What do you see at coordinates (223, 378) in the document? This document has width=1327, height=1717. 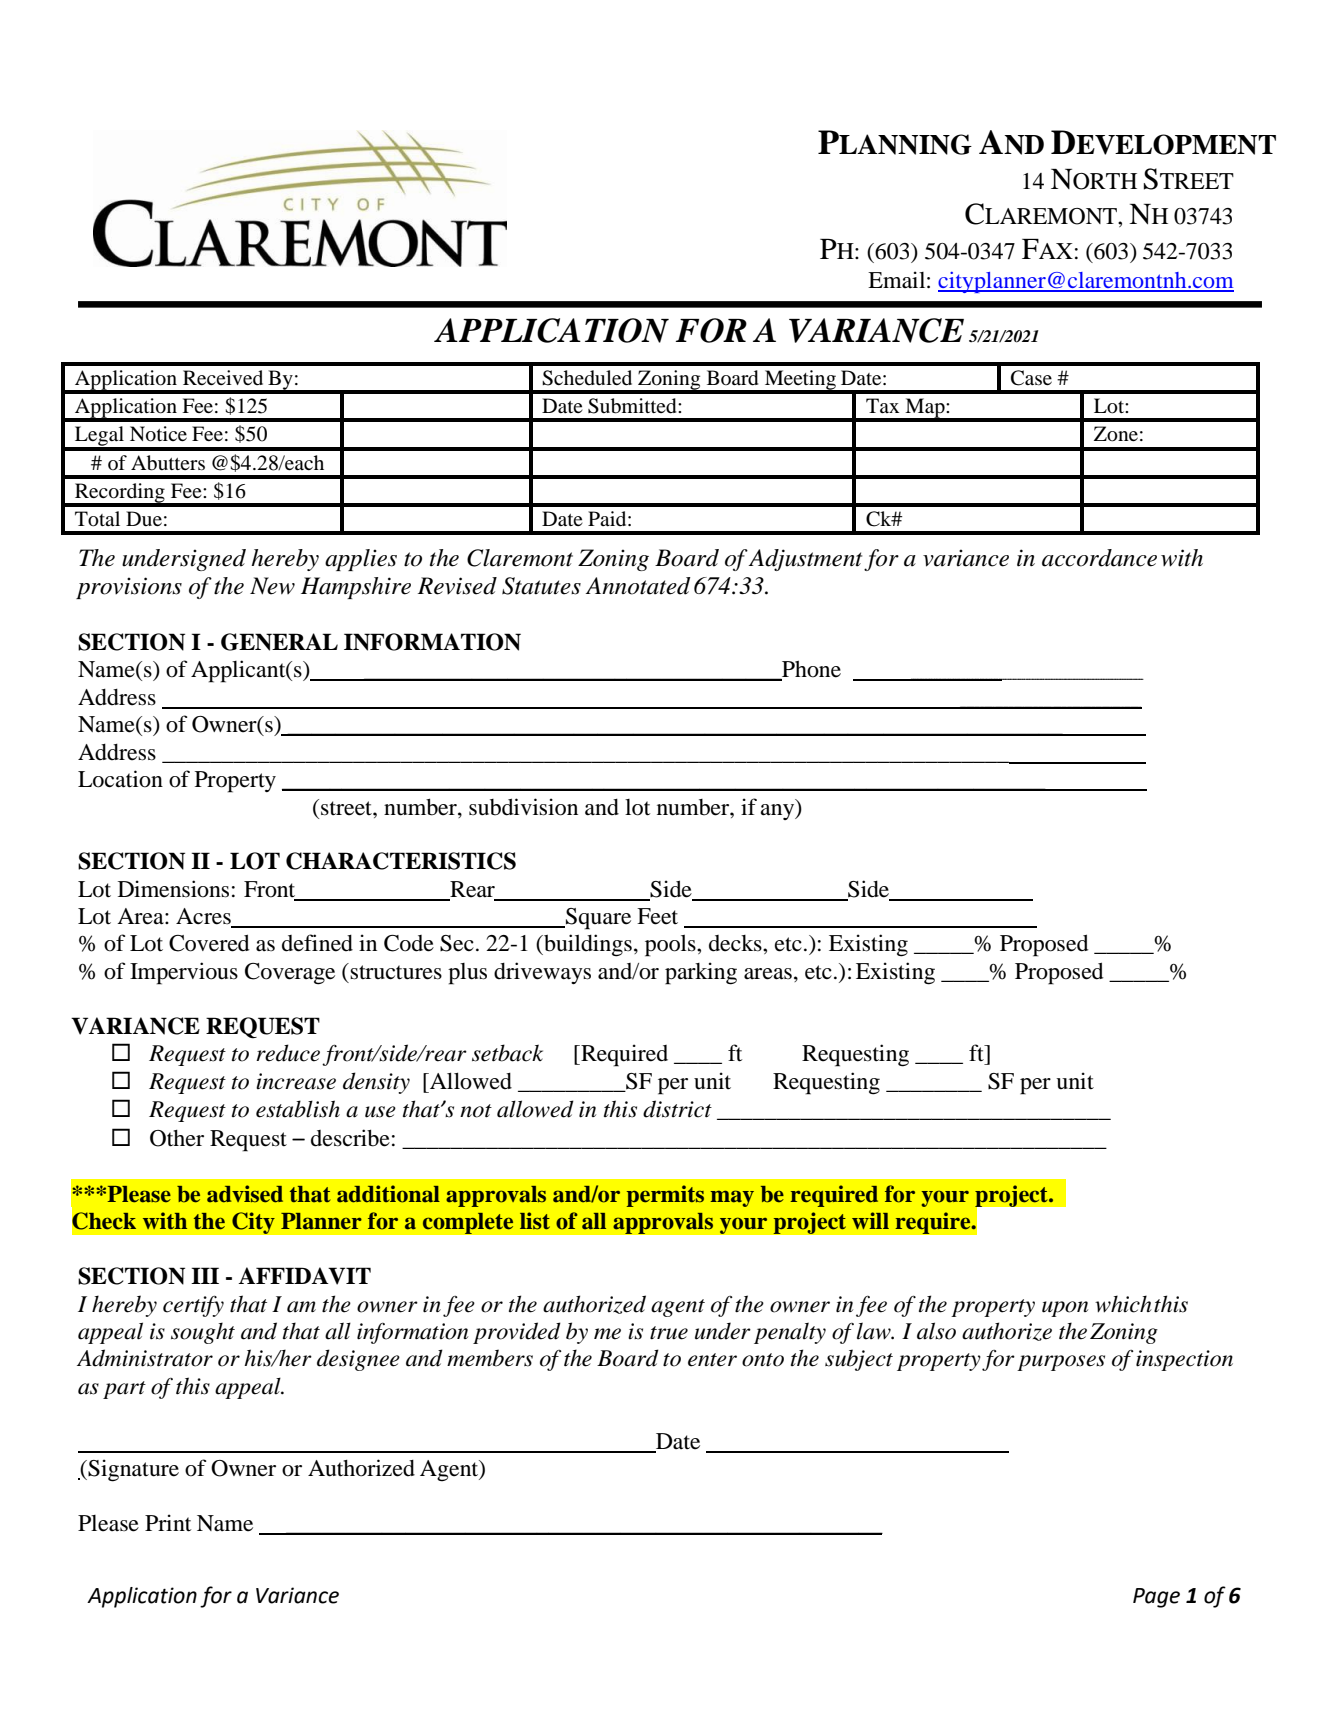 I see `Received` at bounding box center [223, 378].
